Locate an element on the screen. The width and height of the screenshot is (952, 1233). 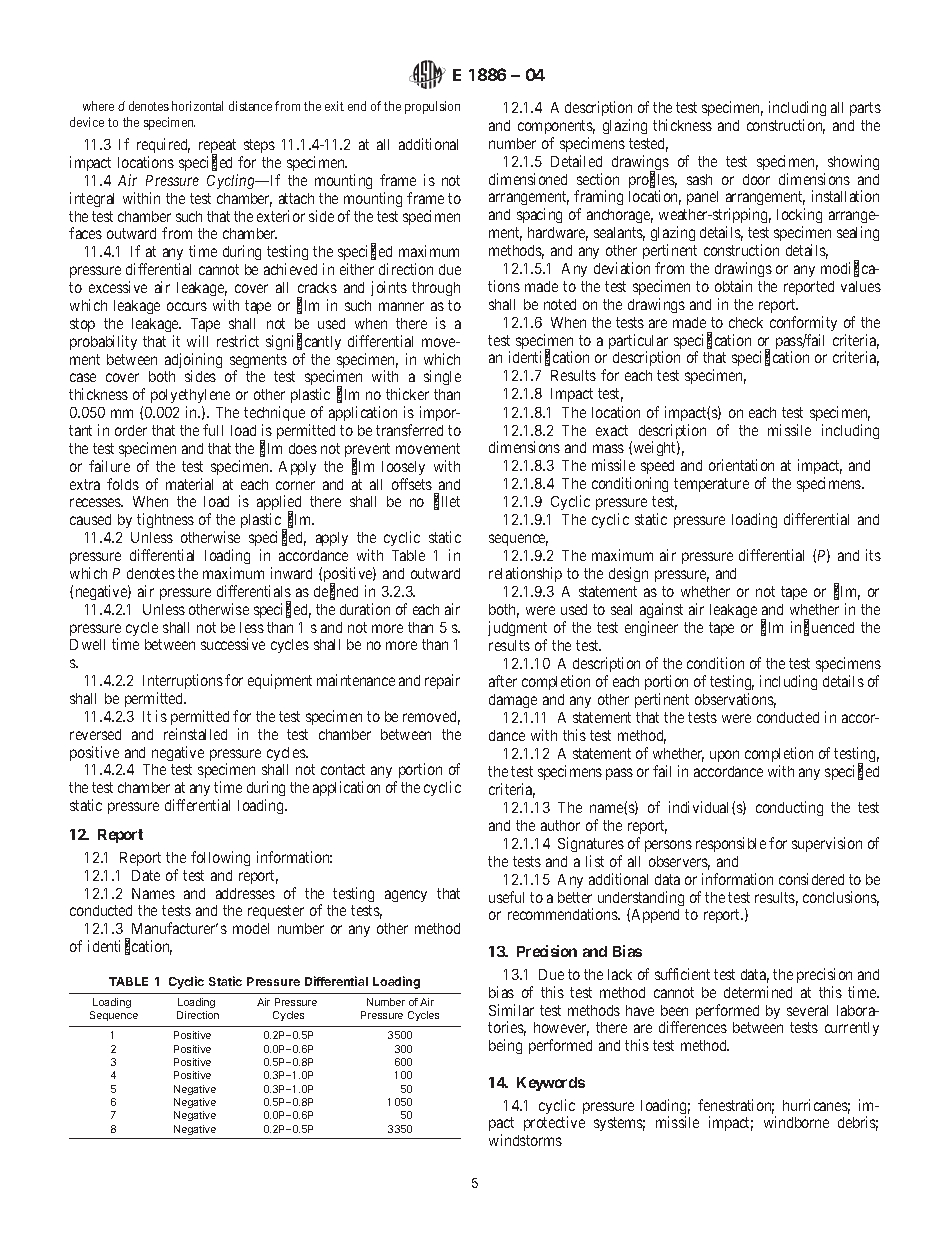
propulsion is located at coordinates (432, 107).
